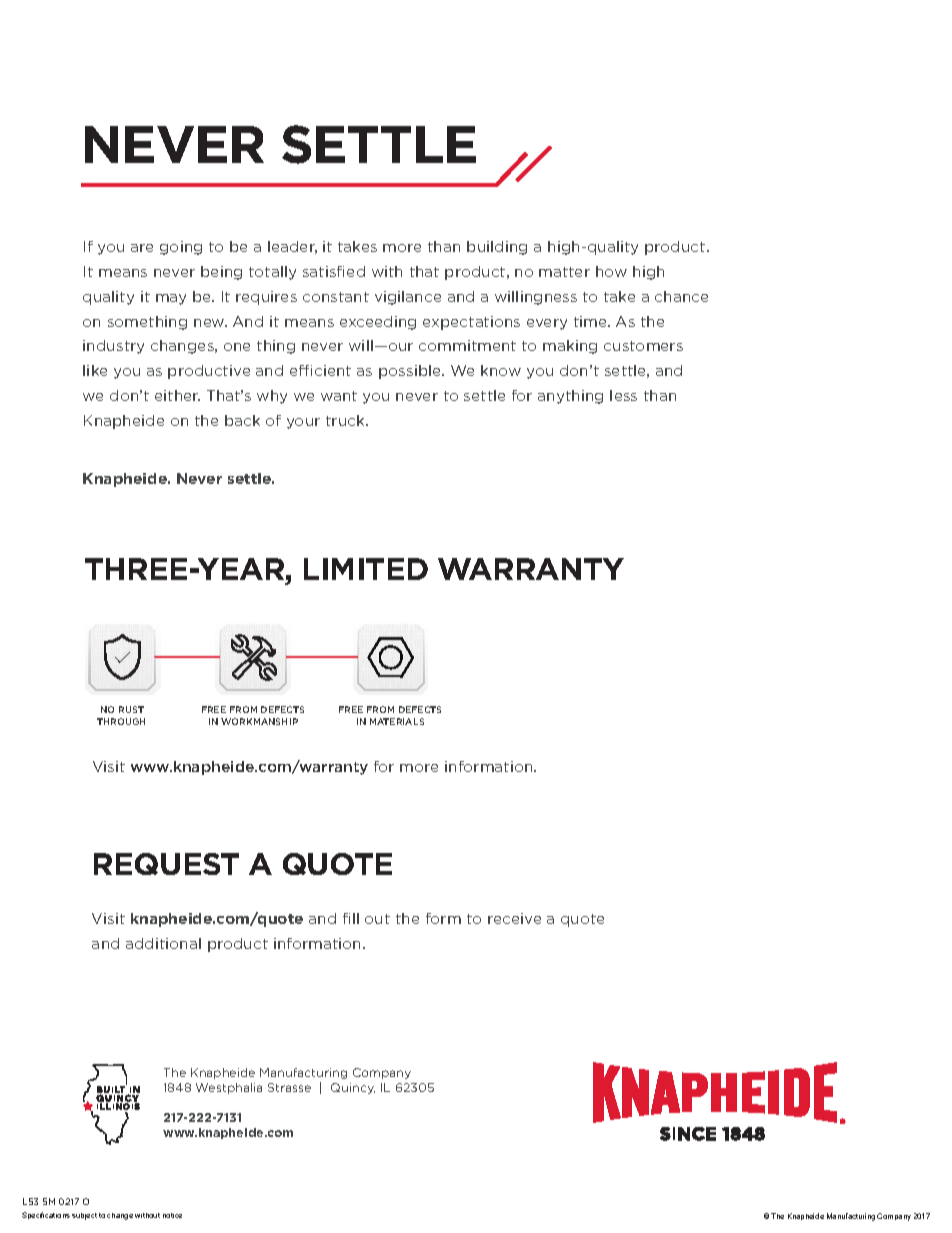  I want to click on less, so click(623, 395).
